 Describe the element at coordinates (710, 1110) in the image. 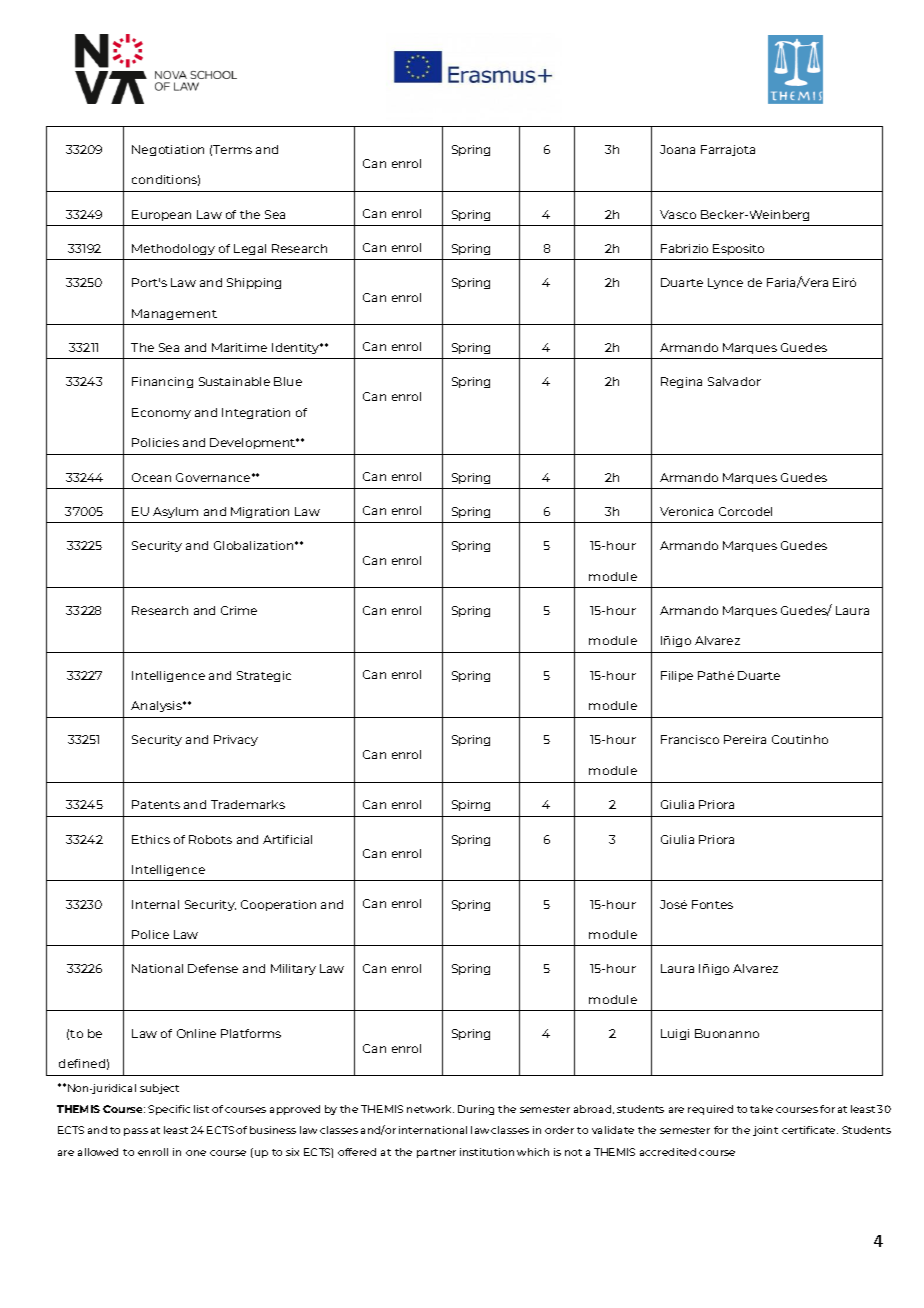

I see `required` at that location.
